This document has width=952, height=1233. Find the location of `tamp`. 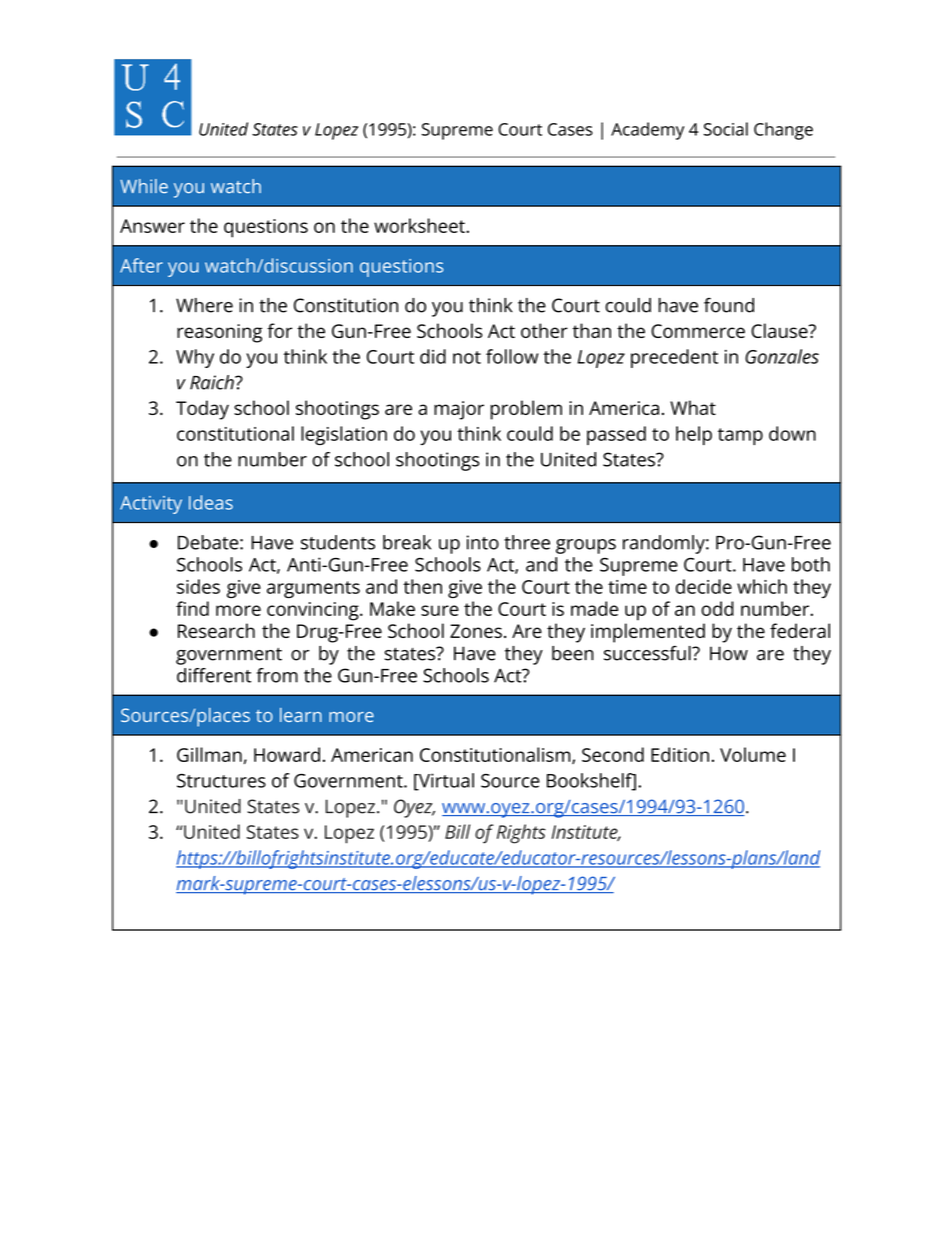

tamp is located at coordinates (740, 436).
